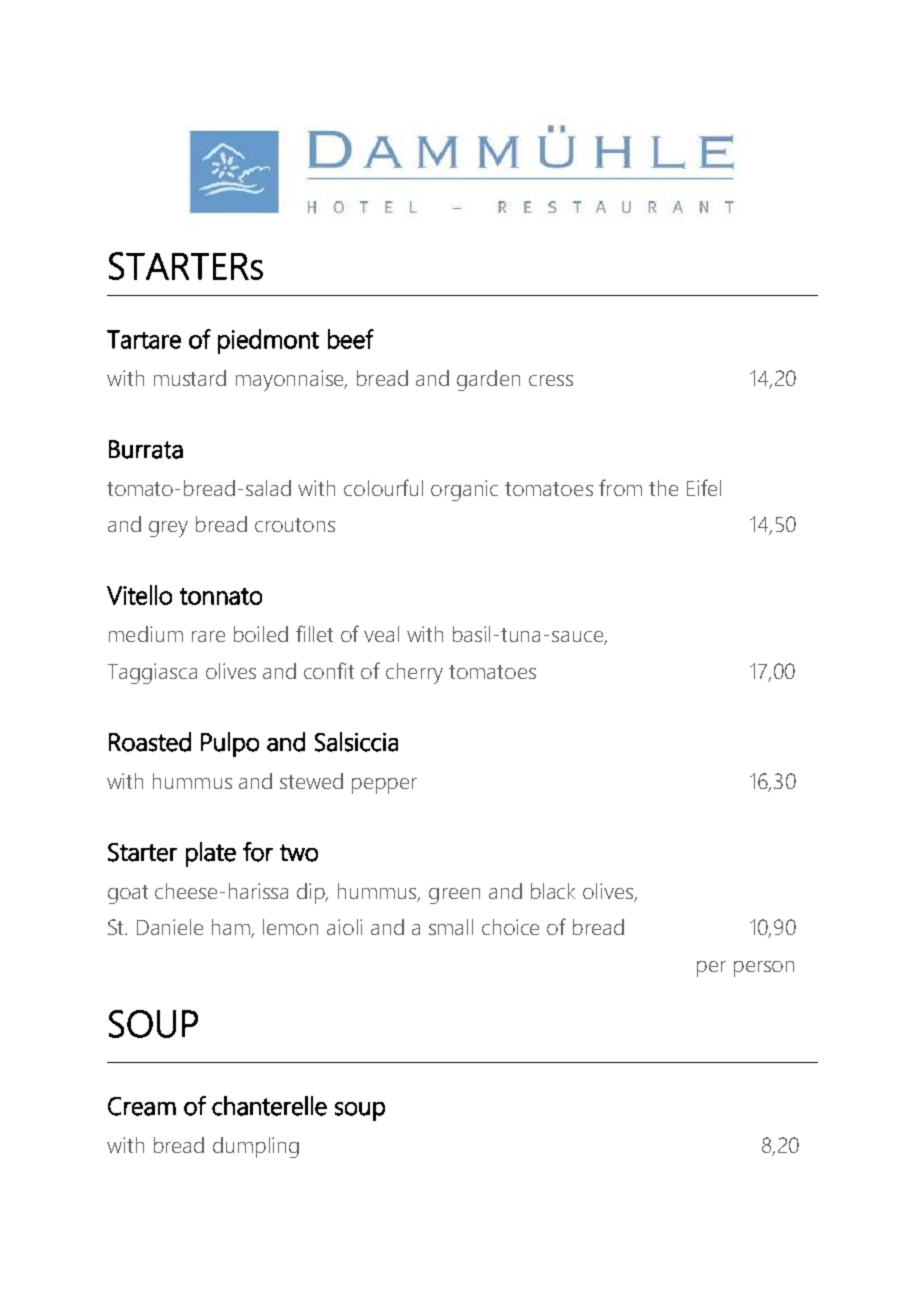 The image size is (924, 1308). What do you see at coordinates (150, 742) in the page?
I see `Roasted` at bounding box center [150, 742].
